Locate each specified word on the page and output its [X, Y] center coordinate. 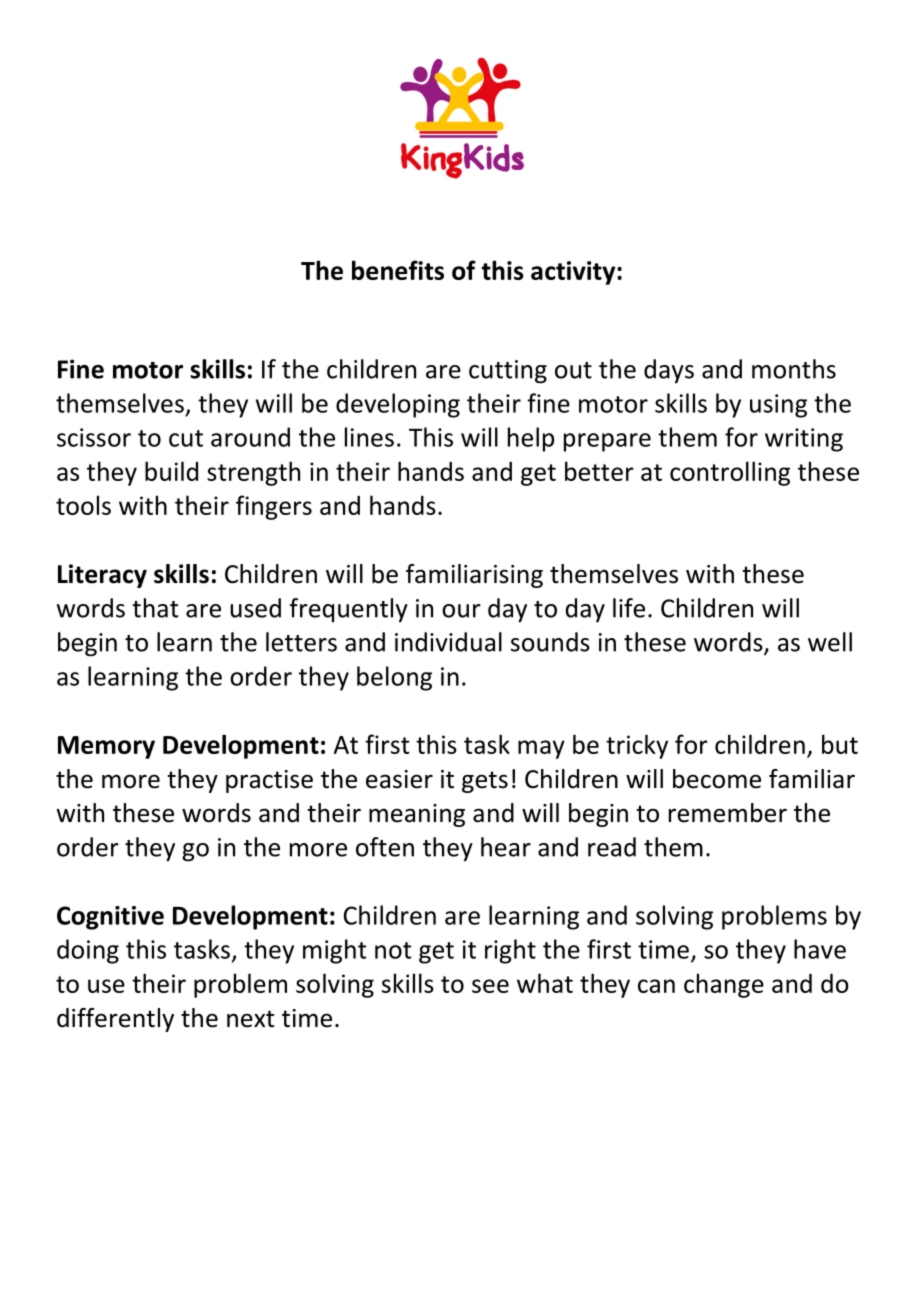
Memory [106, 747]
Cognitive [110, 918]
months [794, 369]
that [155, 608]
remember [728, 813]
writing [804, 440]
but [840, 744]
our [461, 611]
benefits [398, 270]
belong [394, 678]
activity [574, 273]
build [171, 471]
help [531, 439]
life [629, 608]
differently [115, 1020]
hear [506, 847]
